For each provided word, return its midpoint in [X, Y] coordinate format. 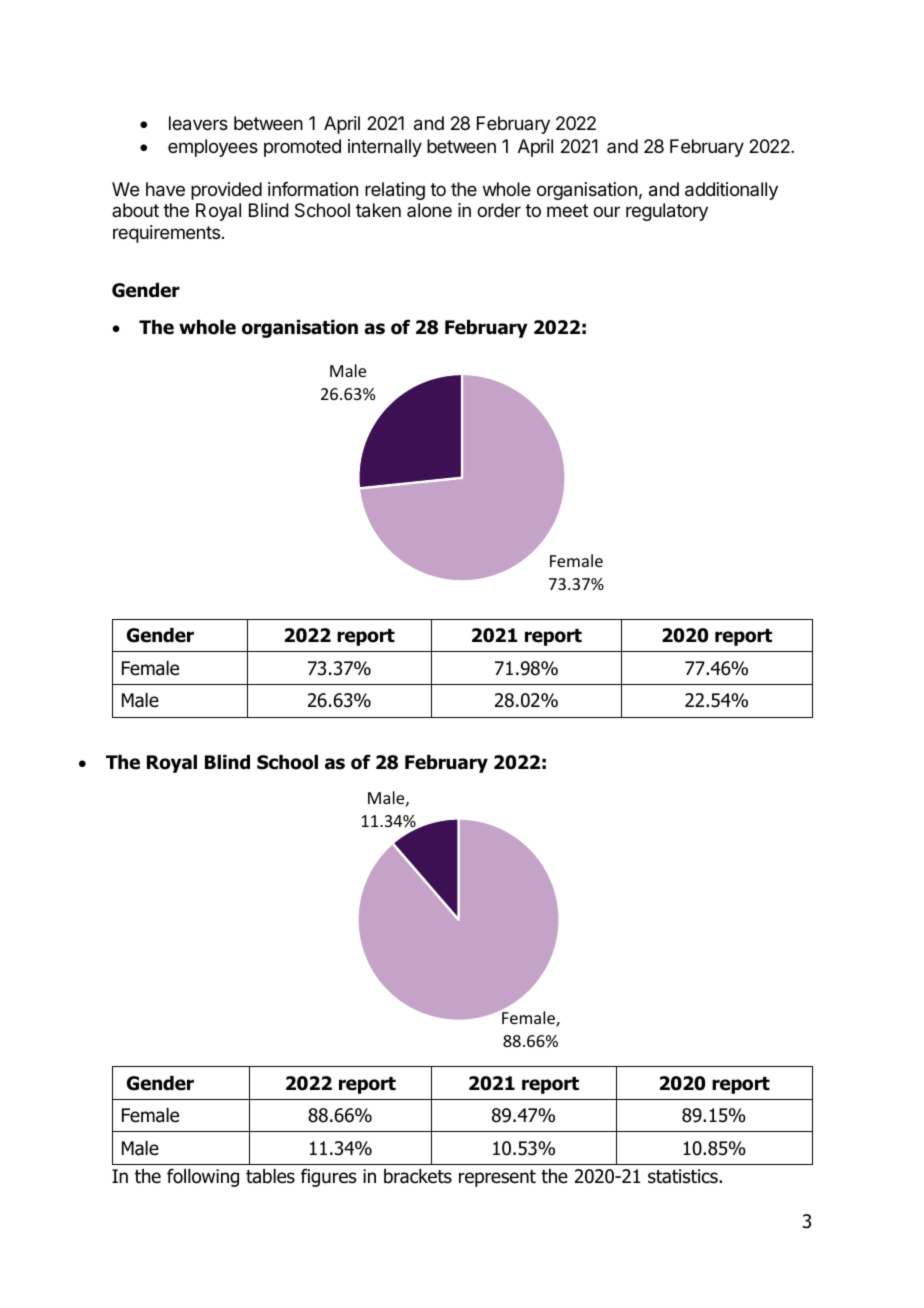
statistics [684, 1176]
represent [497, 1178]
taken [378, 210]
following [203, 1177]
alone [429, 210]
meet [567, 210]
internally [385, 148]
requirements [166, 234]
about [135, 210]
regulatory [667, 212]
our [606, 211]
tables [270, 1176]
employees [213, 148]
